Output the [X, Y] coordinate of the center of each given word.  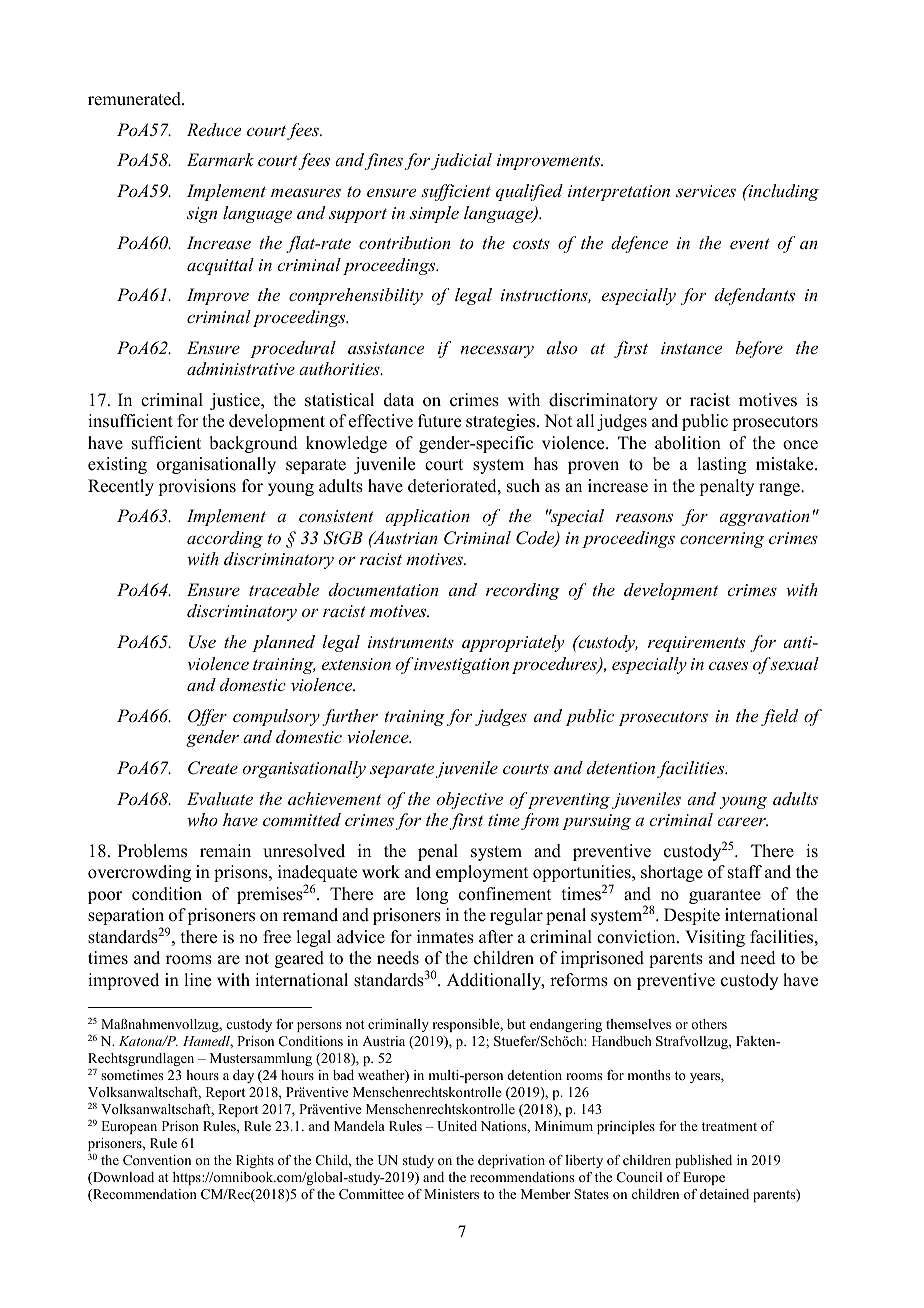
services [706, 191]
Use [202, 642]
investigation [461, 666]
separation [126, 918]
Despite [692, 916]
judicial [461, 161]
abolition [688, 443]
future [439, 421]
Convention [157, 1160]
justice [236, 401]
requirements [696, 644]
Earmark [220, 159]
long [432, 895]
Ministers [451, 1194]
